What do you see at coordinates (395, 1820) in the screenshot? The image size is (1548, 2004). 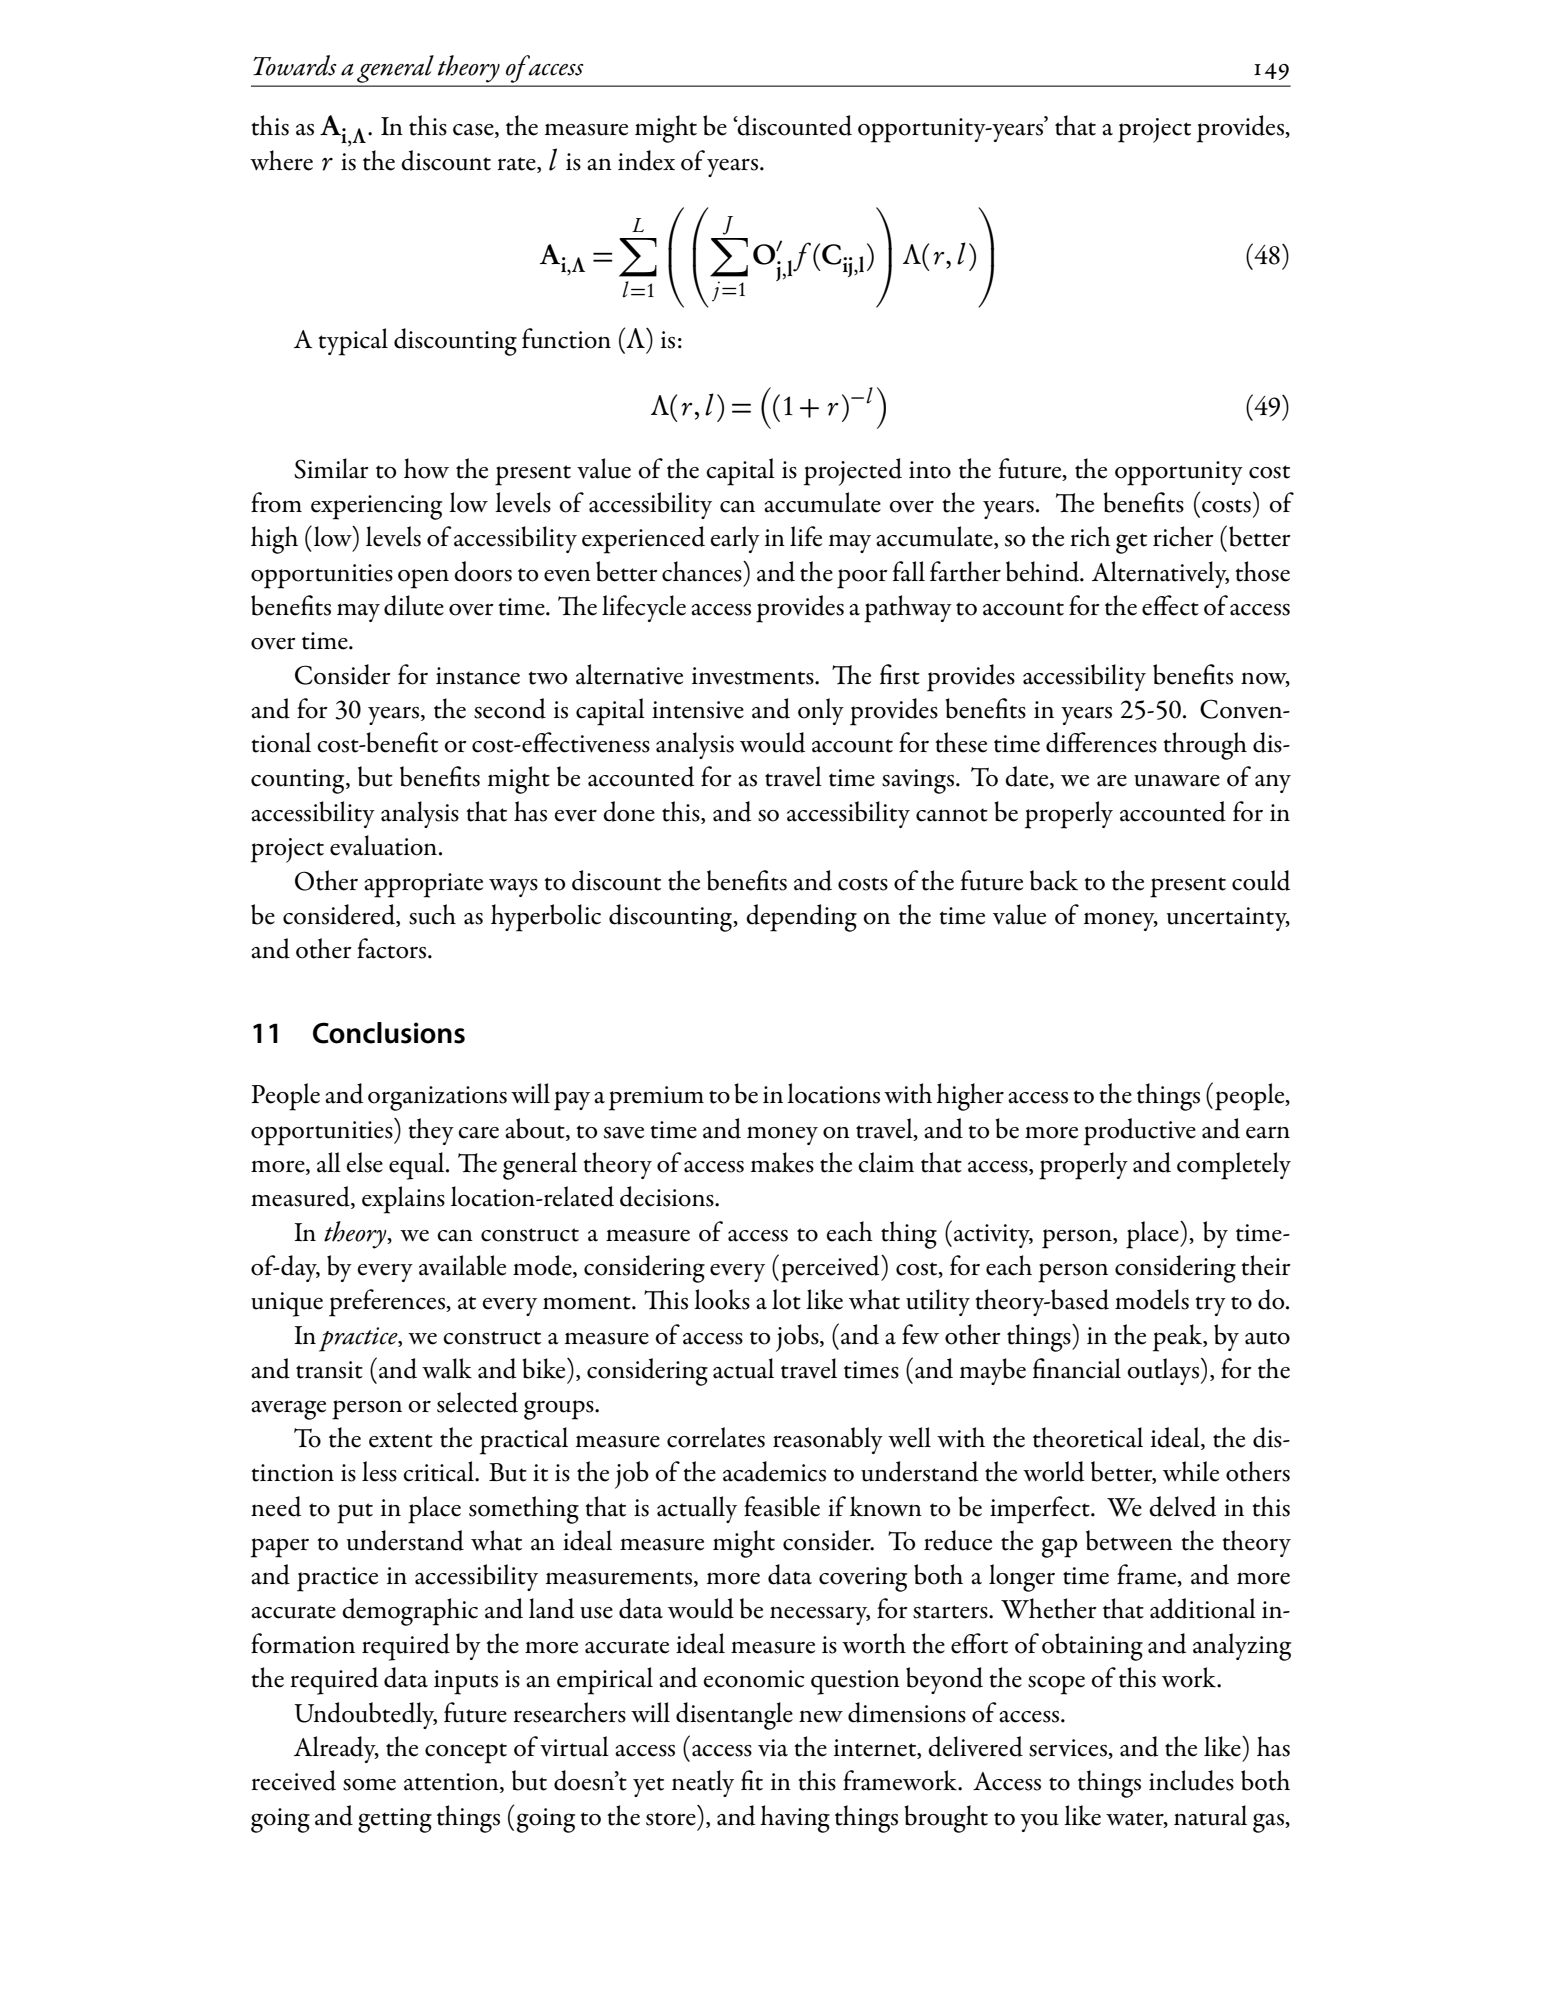 I see `getting` at bounding box center [395, 1820].
